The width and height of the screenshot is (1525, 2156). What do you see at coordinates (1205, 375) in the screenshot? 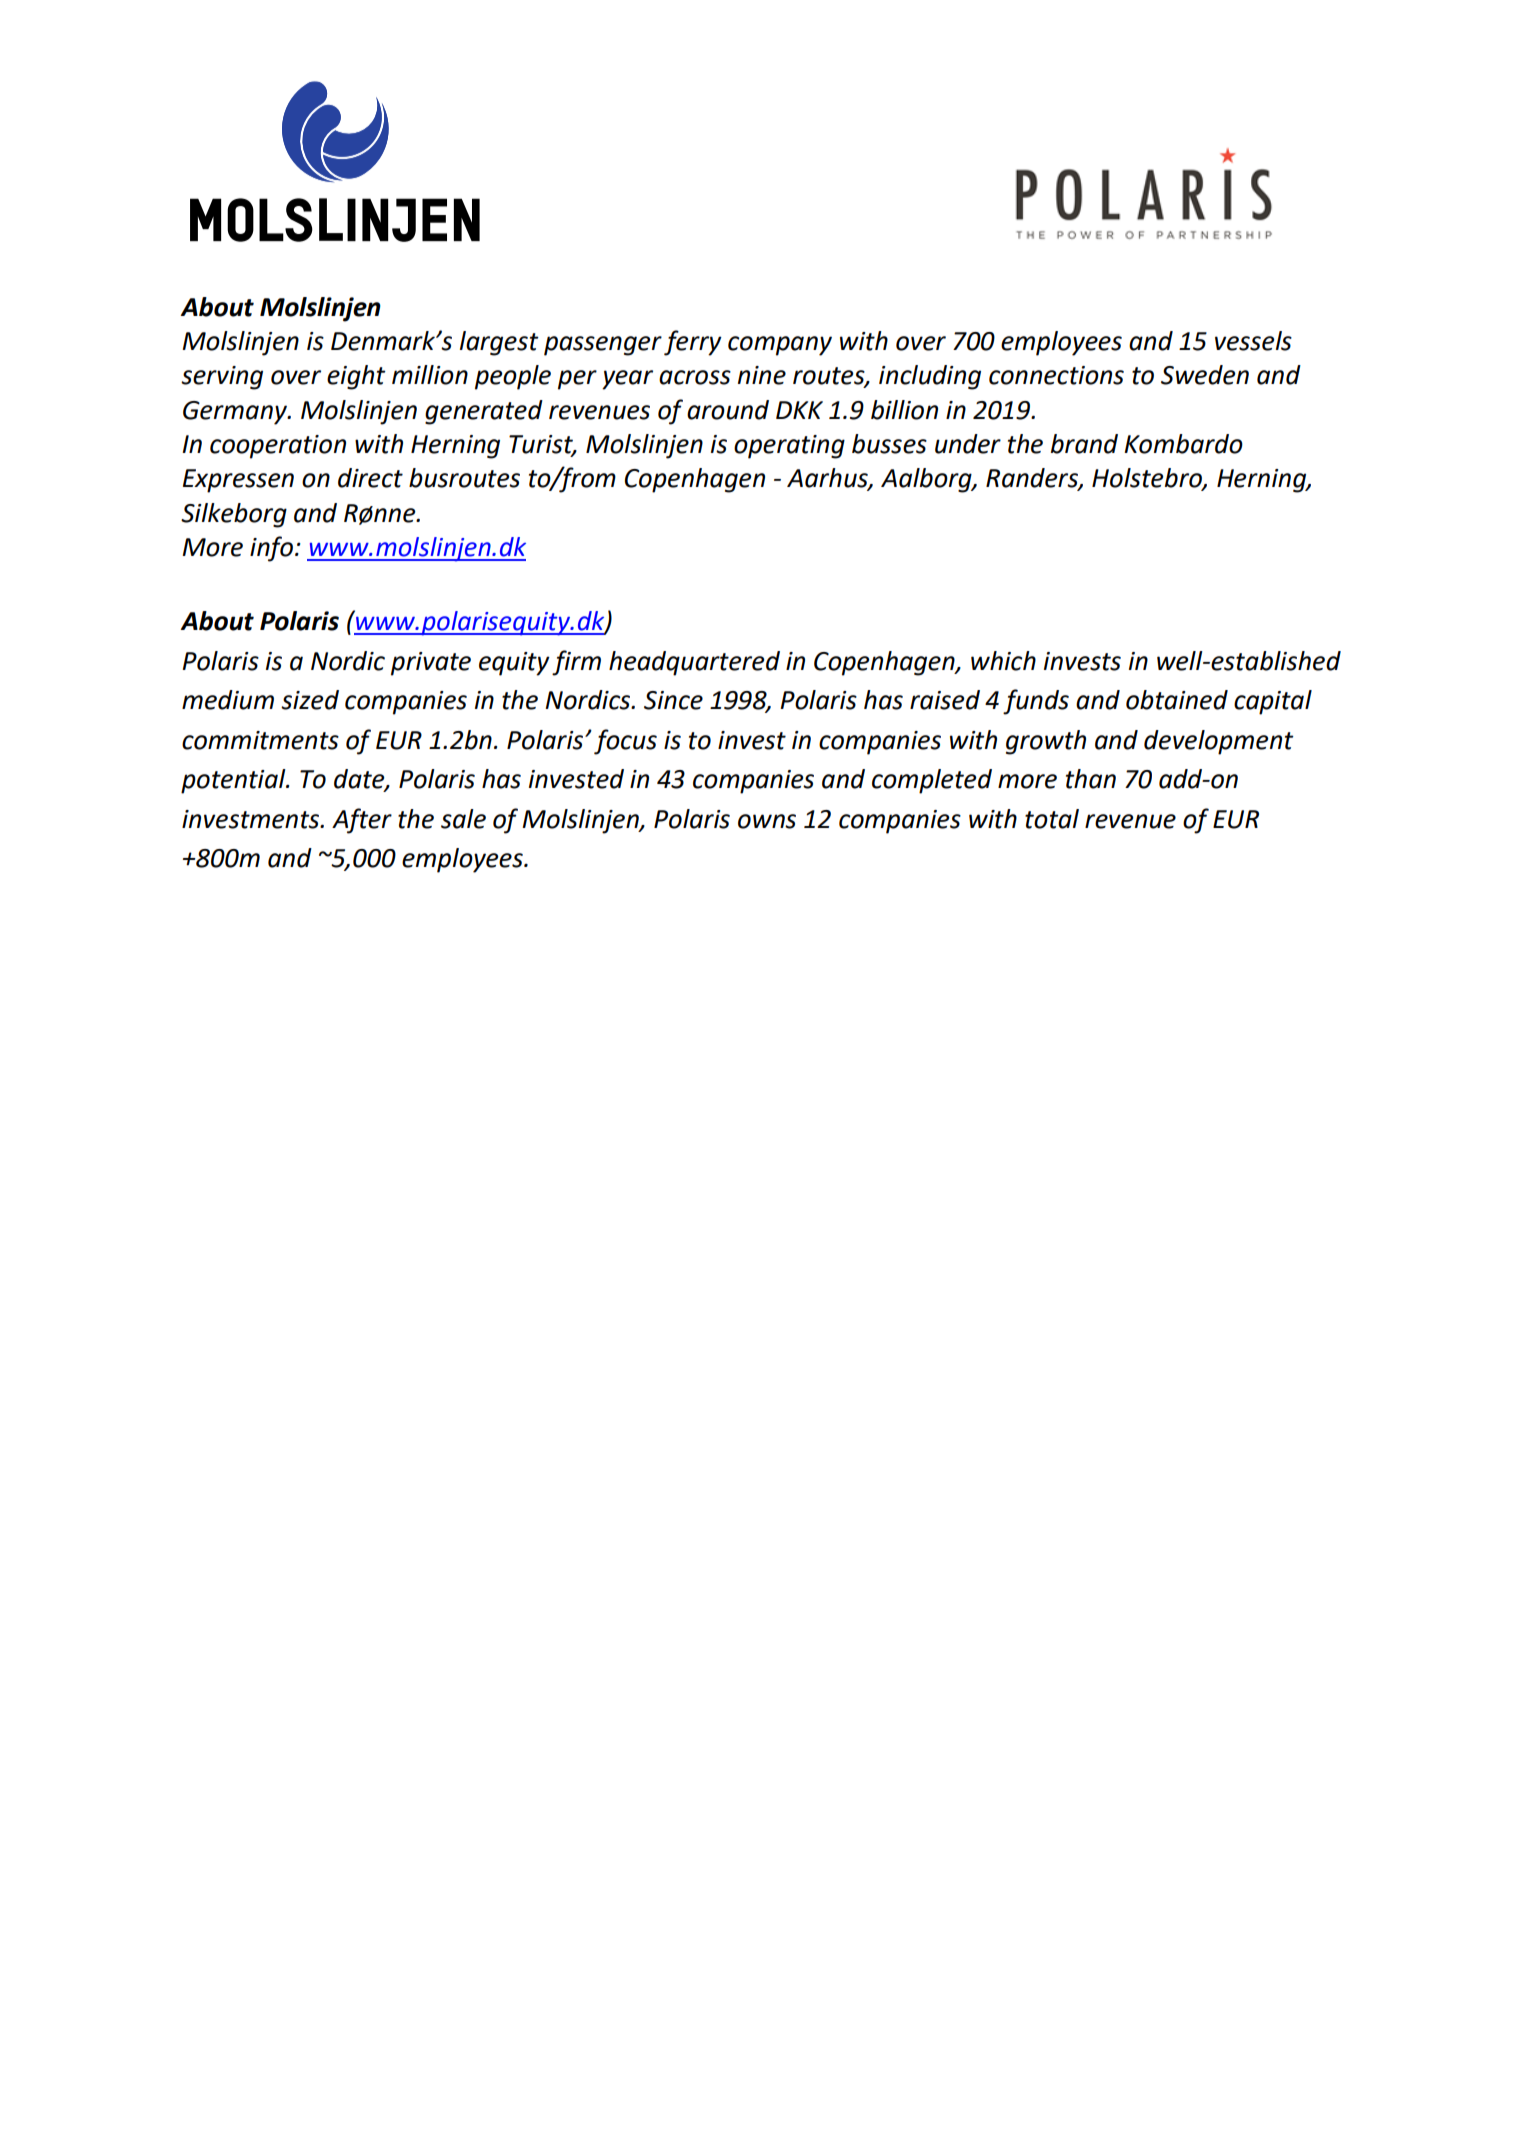
I see `Sweden` at bounding box center [1205, 375].
